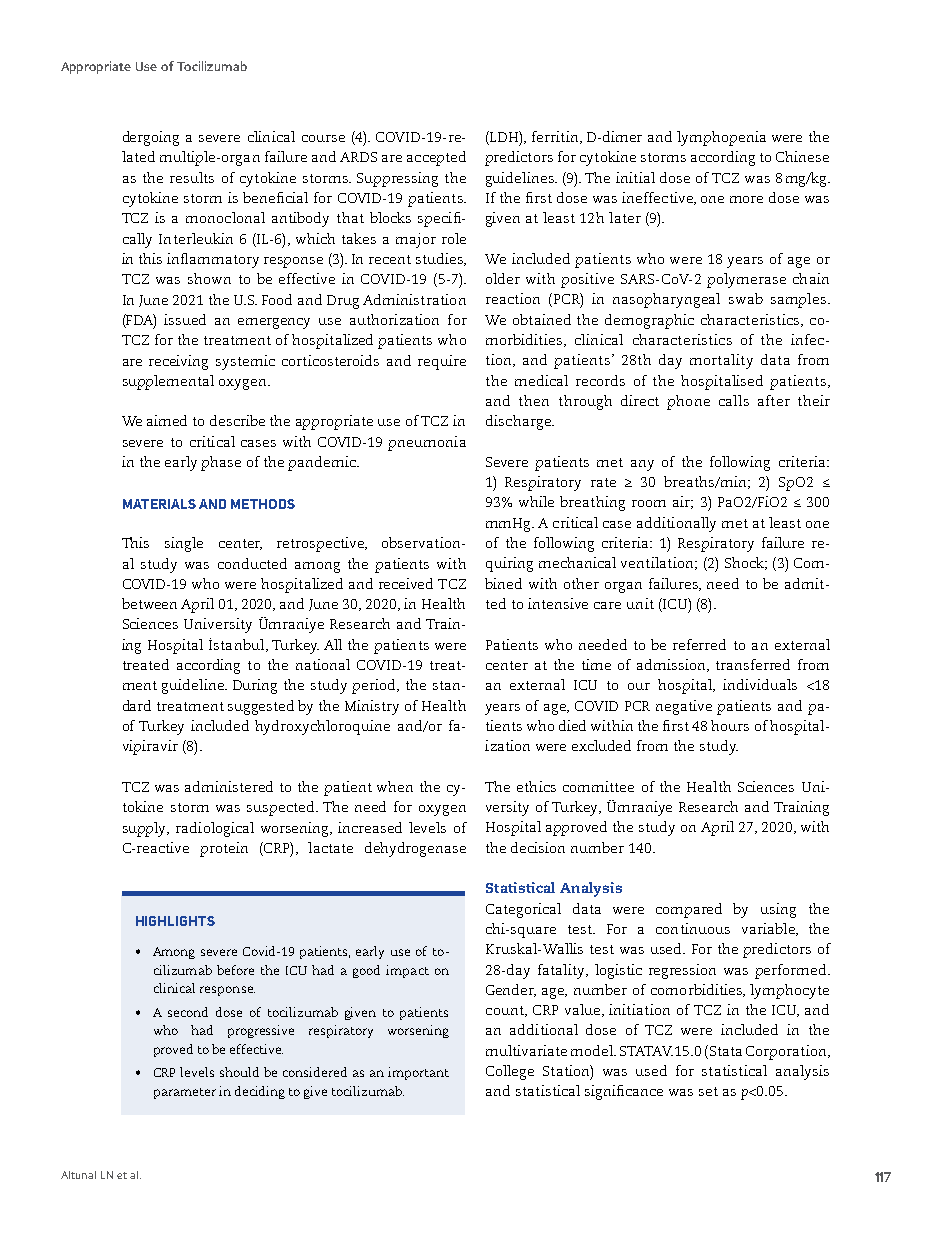  What do you see at coordinates (558, 603) in the page?
I see `intensive` at bounding box center [558, 603].
